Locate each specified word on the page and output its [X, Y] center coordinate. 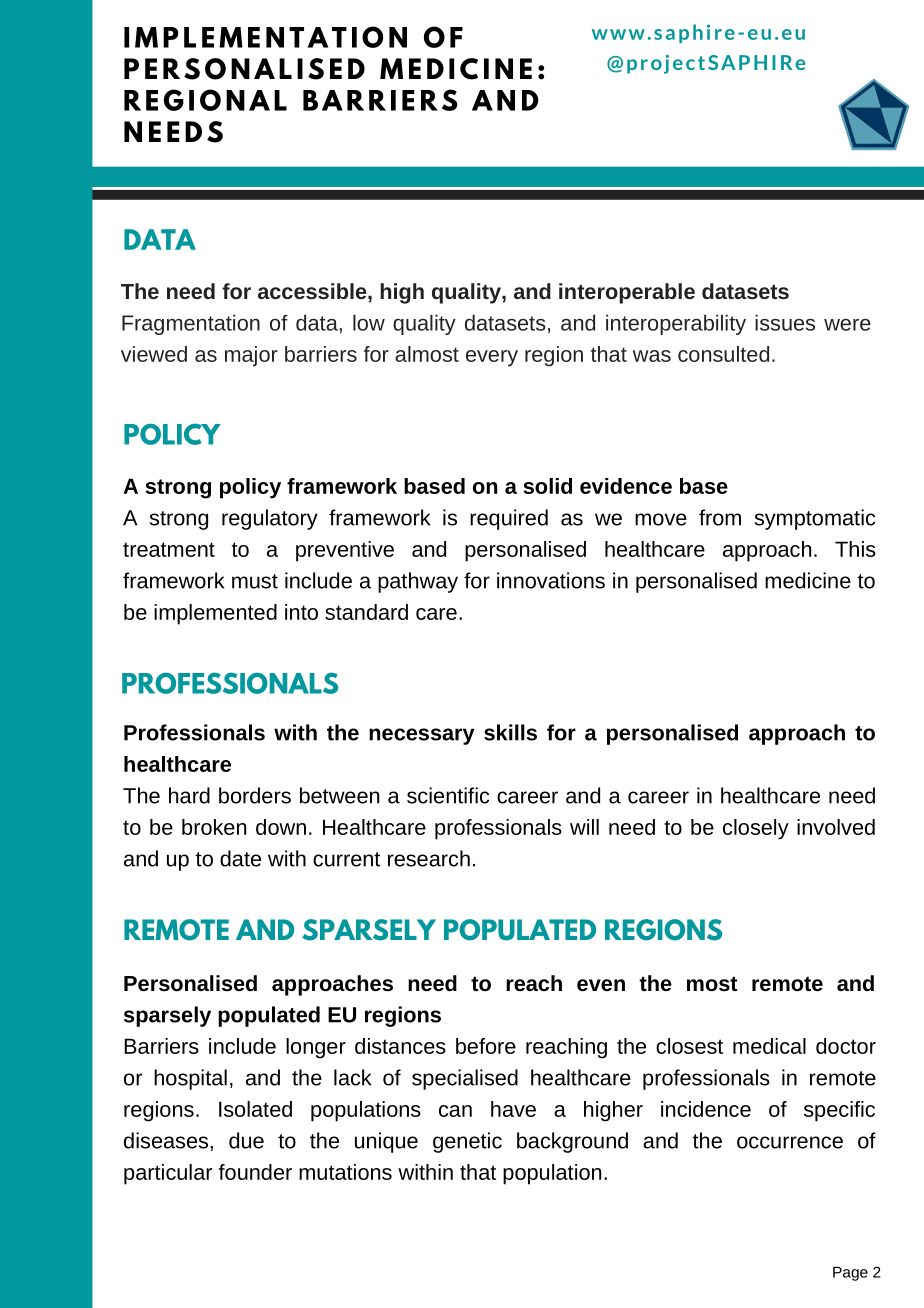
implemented [215, 614]
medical [769, 1046]
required [509, 519]
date [240, 858]
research [429, 858]
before [486, 1046]
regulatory [270, 519]
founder [255, 1172]
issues [785, 322]
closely [756, 829]
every [492, 358]
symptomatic [815, 519]
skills [510, 732]
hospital [190, 1079]
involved [836, 827]
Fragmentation [191, 324]
